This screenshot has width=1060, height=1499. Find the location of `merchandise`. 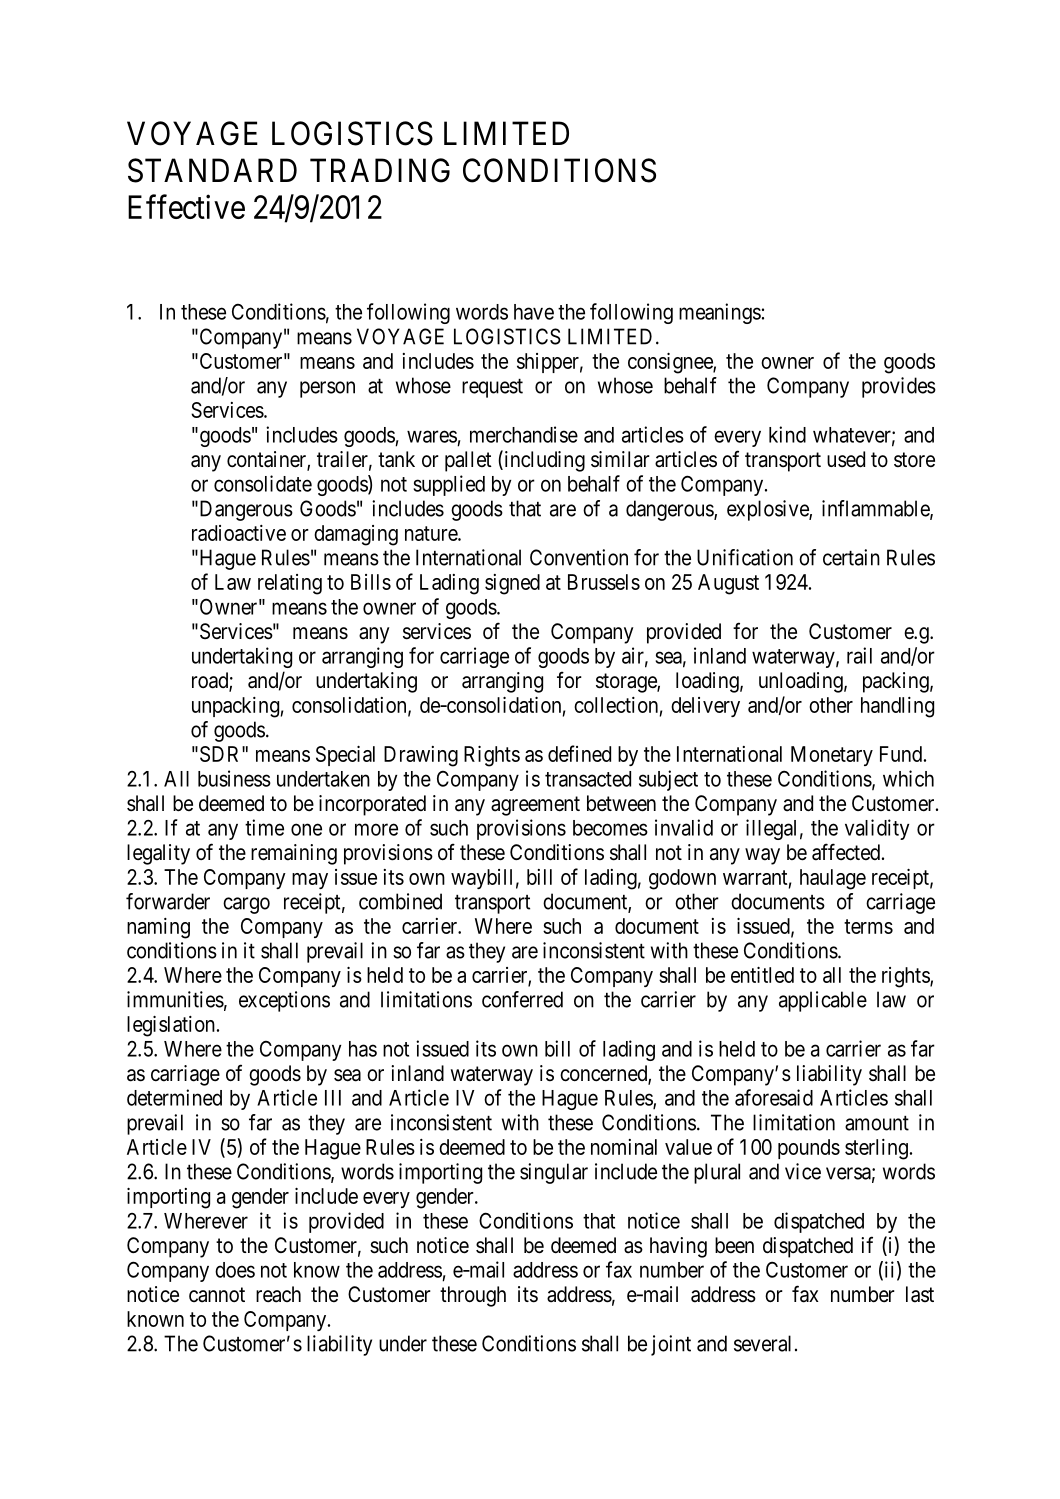

merchandise is located at coordinates (524, 434).
